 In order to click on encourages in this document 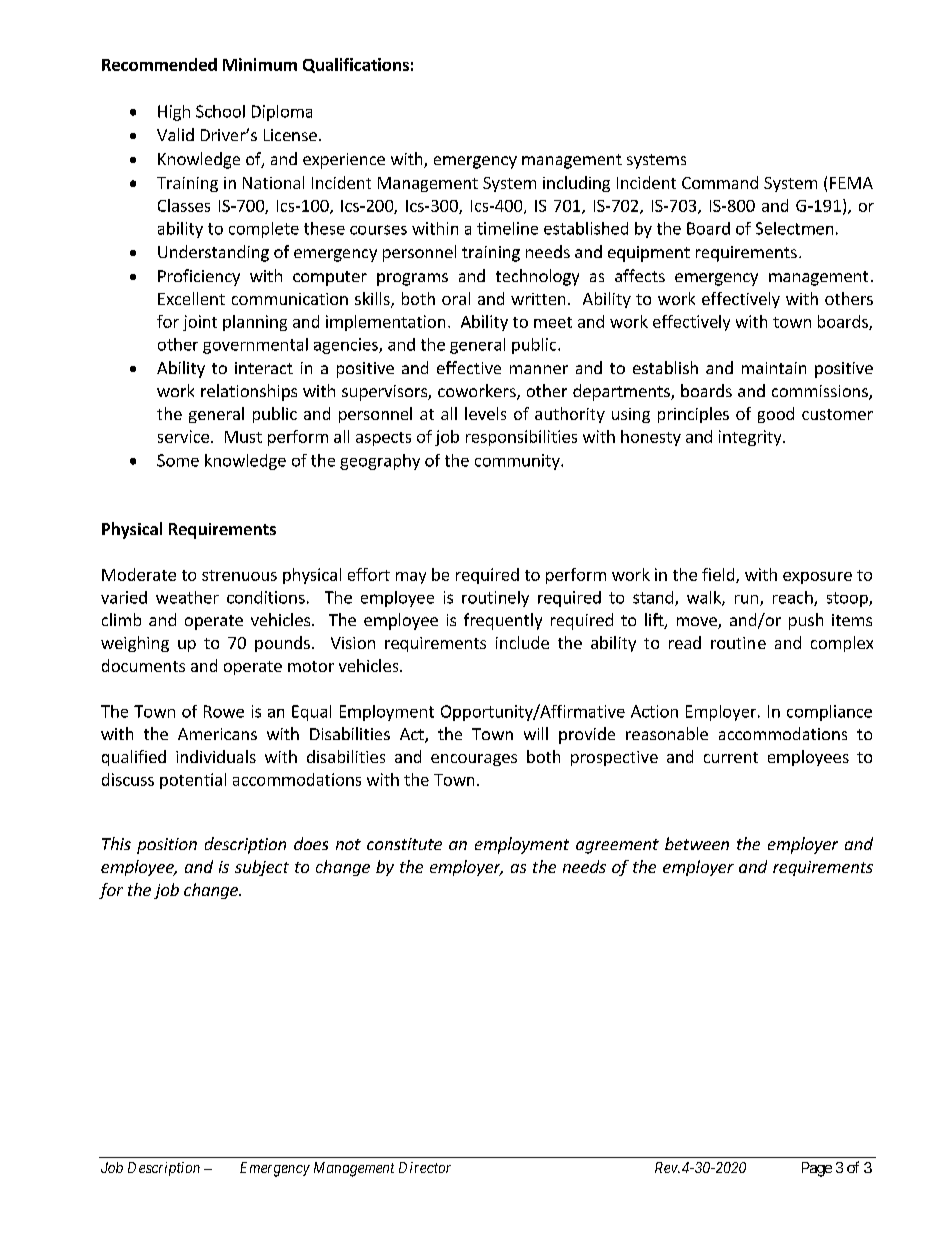, I will do `click(474, 760)`.
